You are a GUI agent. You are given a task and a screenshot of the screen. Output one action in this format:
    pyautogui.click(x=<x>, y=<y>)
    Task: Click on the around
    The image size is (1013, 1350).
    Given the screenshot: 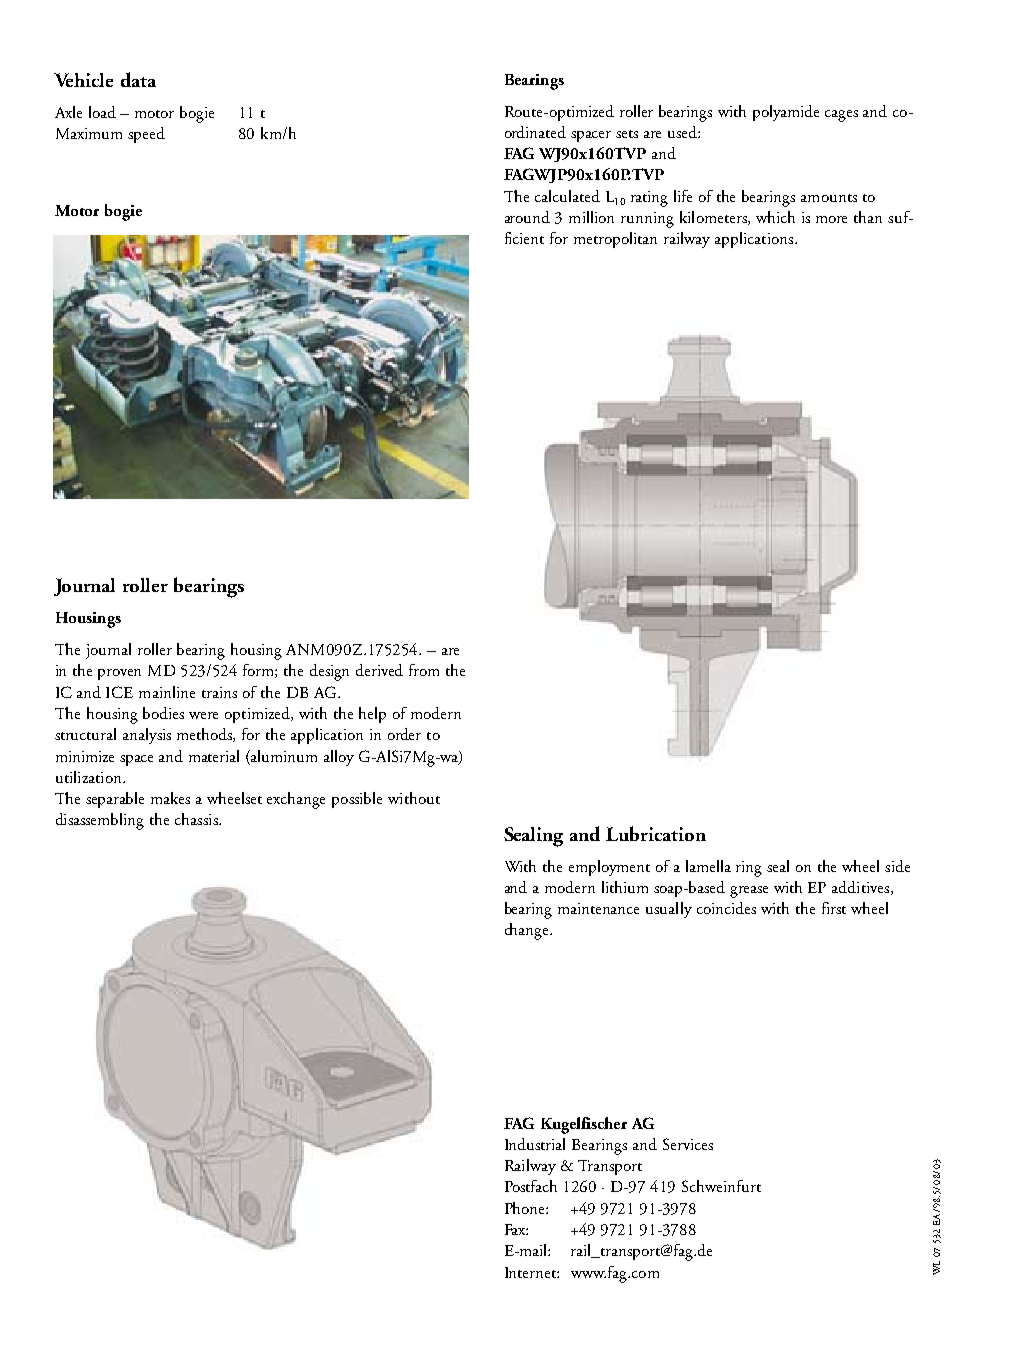 What is the action you would take?
    pyautogui.click(x=527, y=217)
